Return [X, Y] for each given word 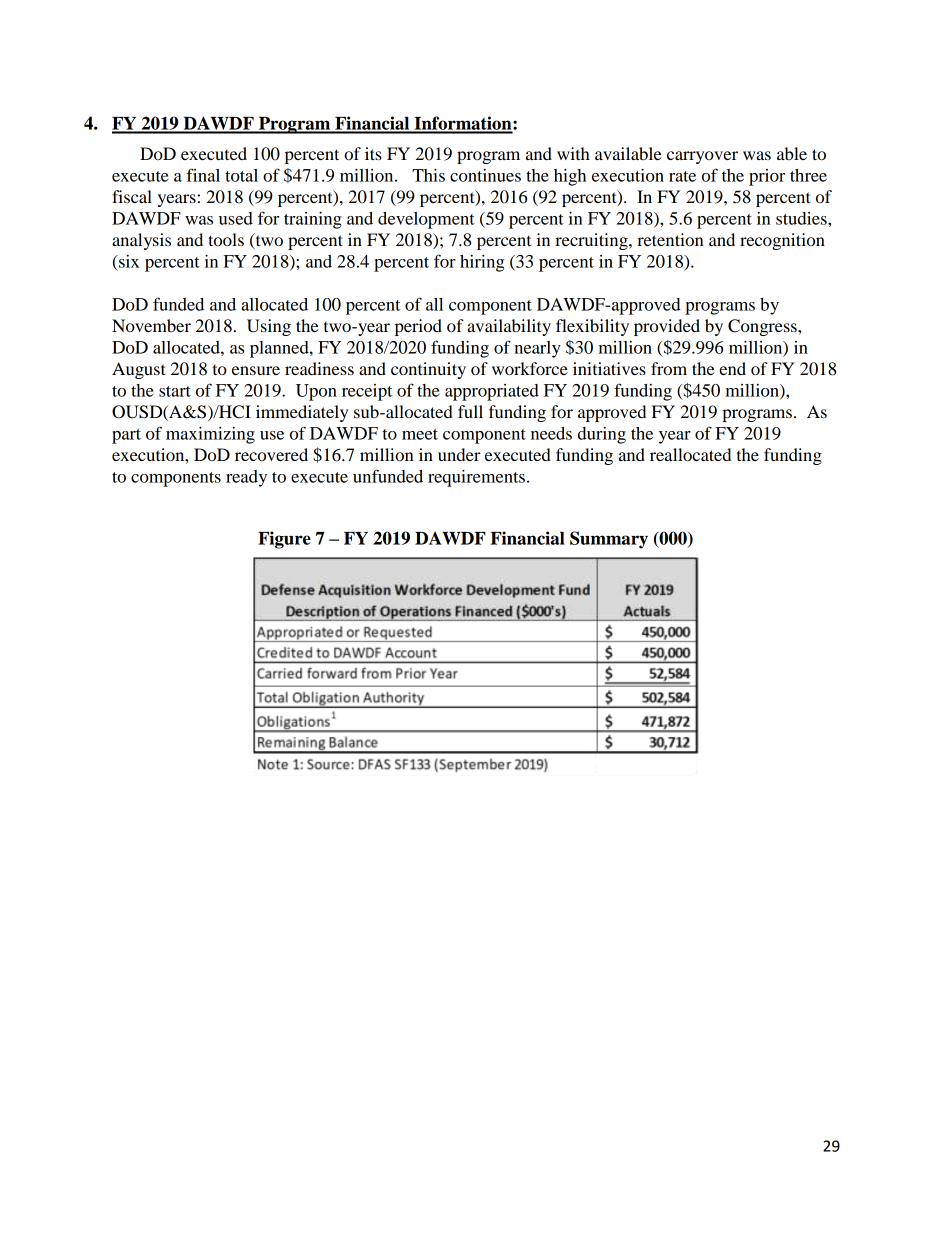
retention [670, 239]
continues [485, 175]
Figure [284, 540]
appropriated [492, 392]
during [602, 435]
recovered [271, 454]
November [151, 325]
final [203, 175]
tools [226, 239]
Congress [763, 327]
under [459, 454]
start [175, 391]
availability [509, 327]
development [426, 220]
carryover [702, 157]
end [732, 368]
